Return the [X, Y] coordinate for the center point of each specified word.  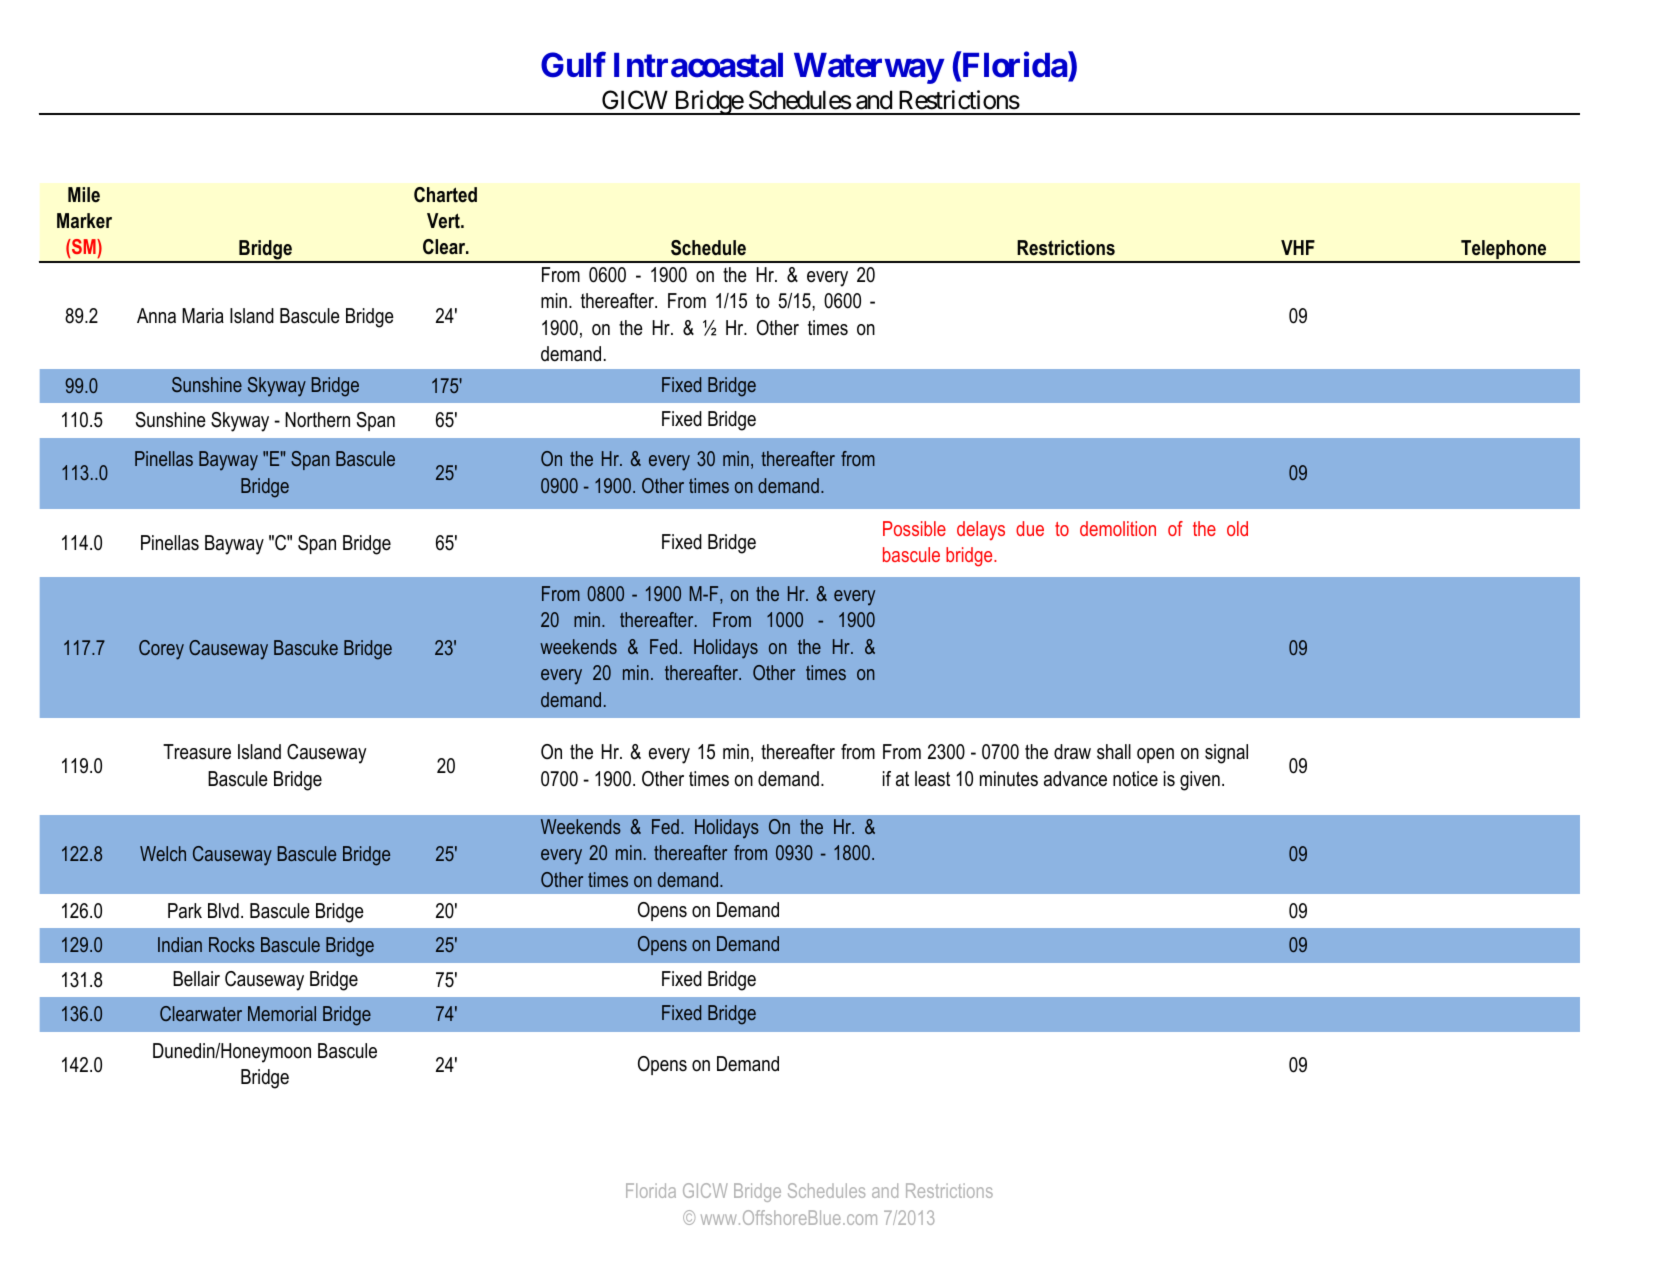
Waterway [869, 68]
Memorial [282, 1013]
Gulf [573, 65]
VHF [1298, 247]
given [1200, 781]
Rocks [232, 944]
